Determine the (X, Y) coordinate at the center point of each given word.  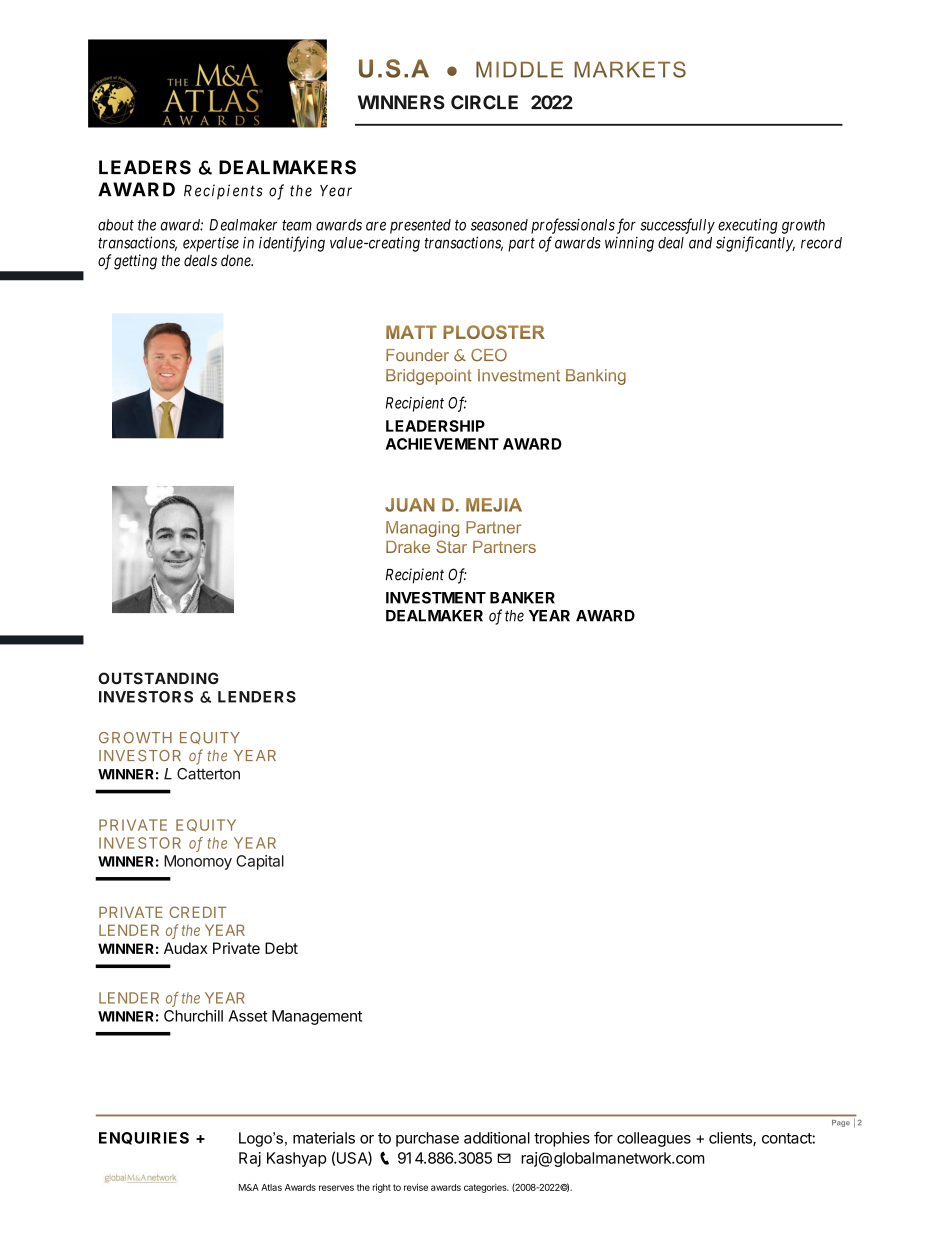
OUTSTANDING (158, 678)
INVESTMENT (436, 598)
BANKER (522, 598)
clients (731, 1139)
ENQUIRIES (144, 1138)
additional (497, 1138)
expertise (211, 244)
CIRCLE (484, 102)
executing (748, 226)
